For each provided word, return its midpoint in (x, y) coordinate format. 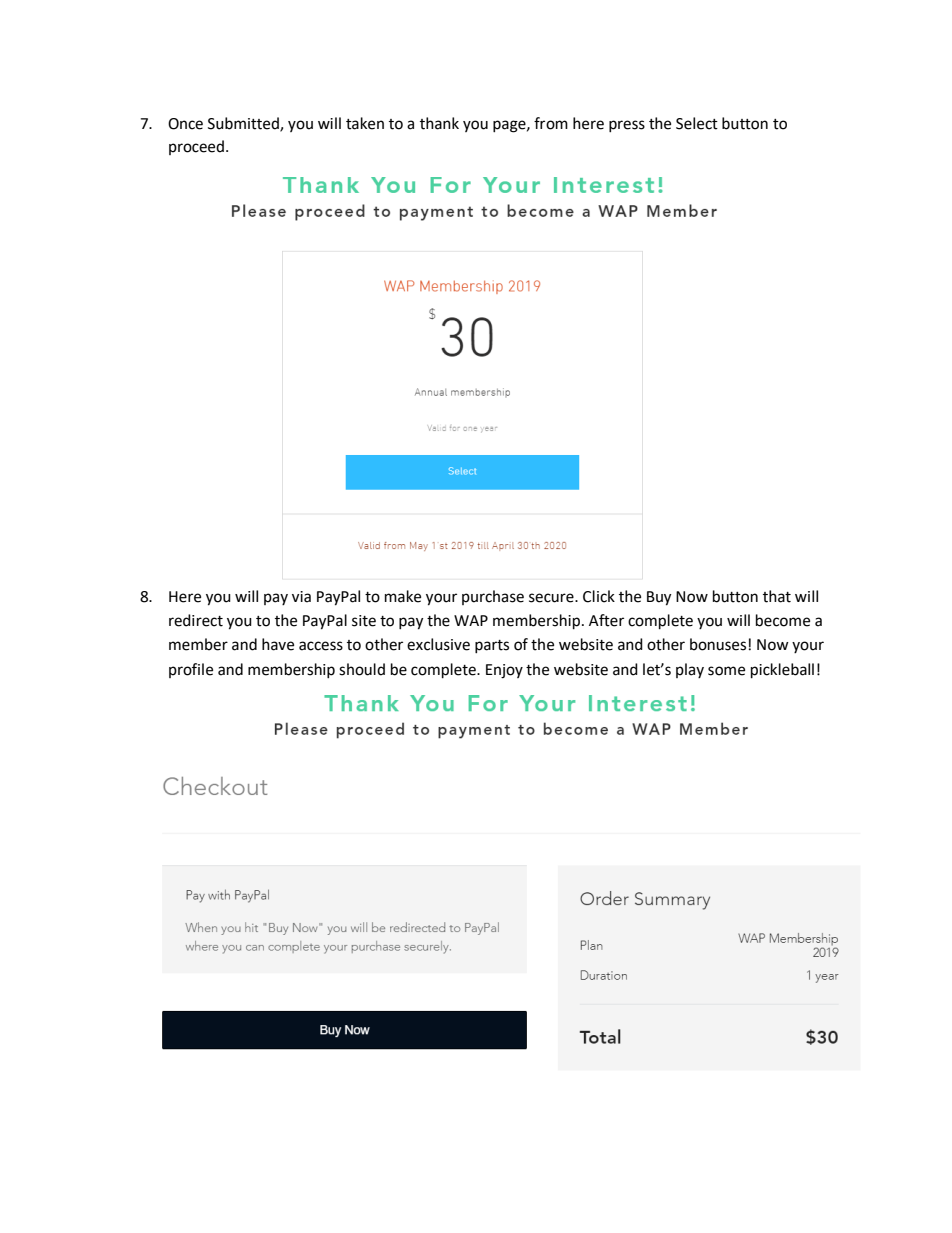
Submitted (244, 124)
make (403, 596)
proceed (196, 147)
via (301, 597)
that (777, 596)
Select (697, 123)
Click (599, 596)
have (278, 644)
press (627, 126)
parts (492, 646)
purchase (493, 597)
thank (439, 123)
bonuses (718, 644)
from (551, 123)
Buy (659, 598)
